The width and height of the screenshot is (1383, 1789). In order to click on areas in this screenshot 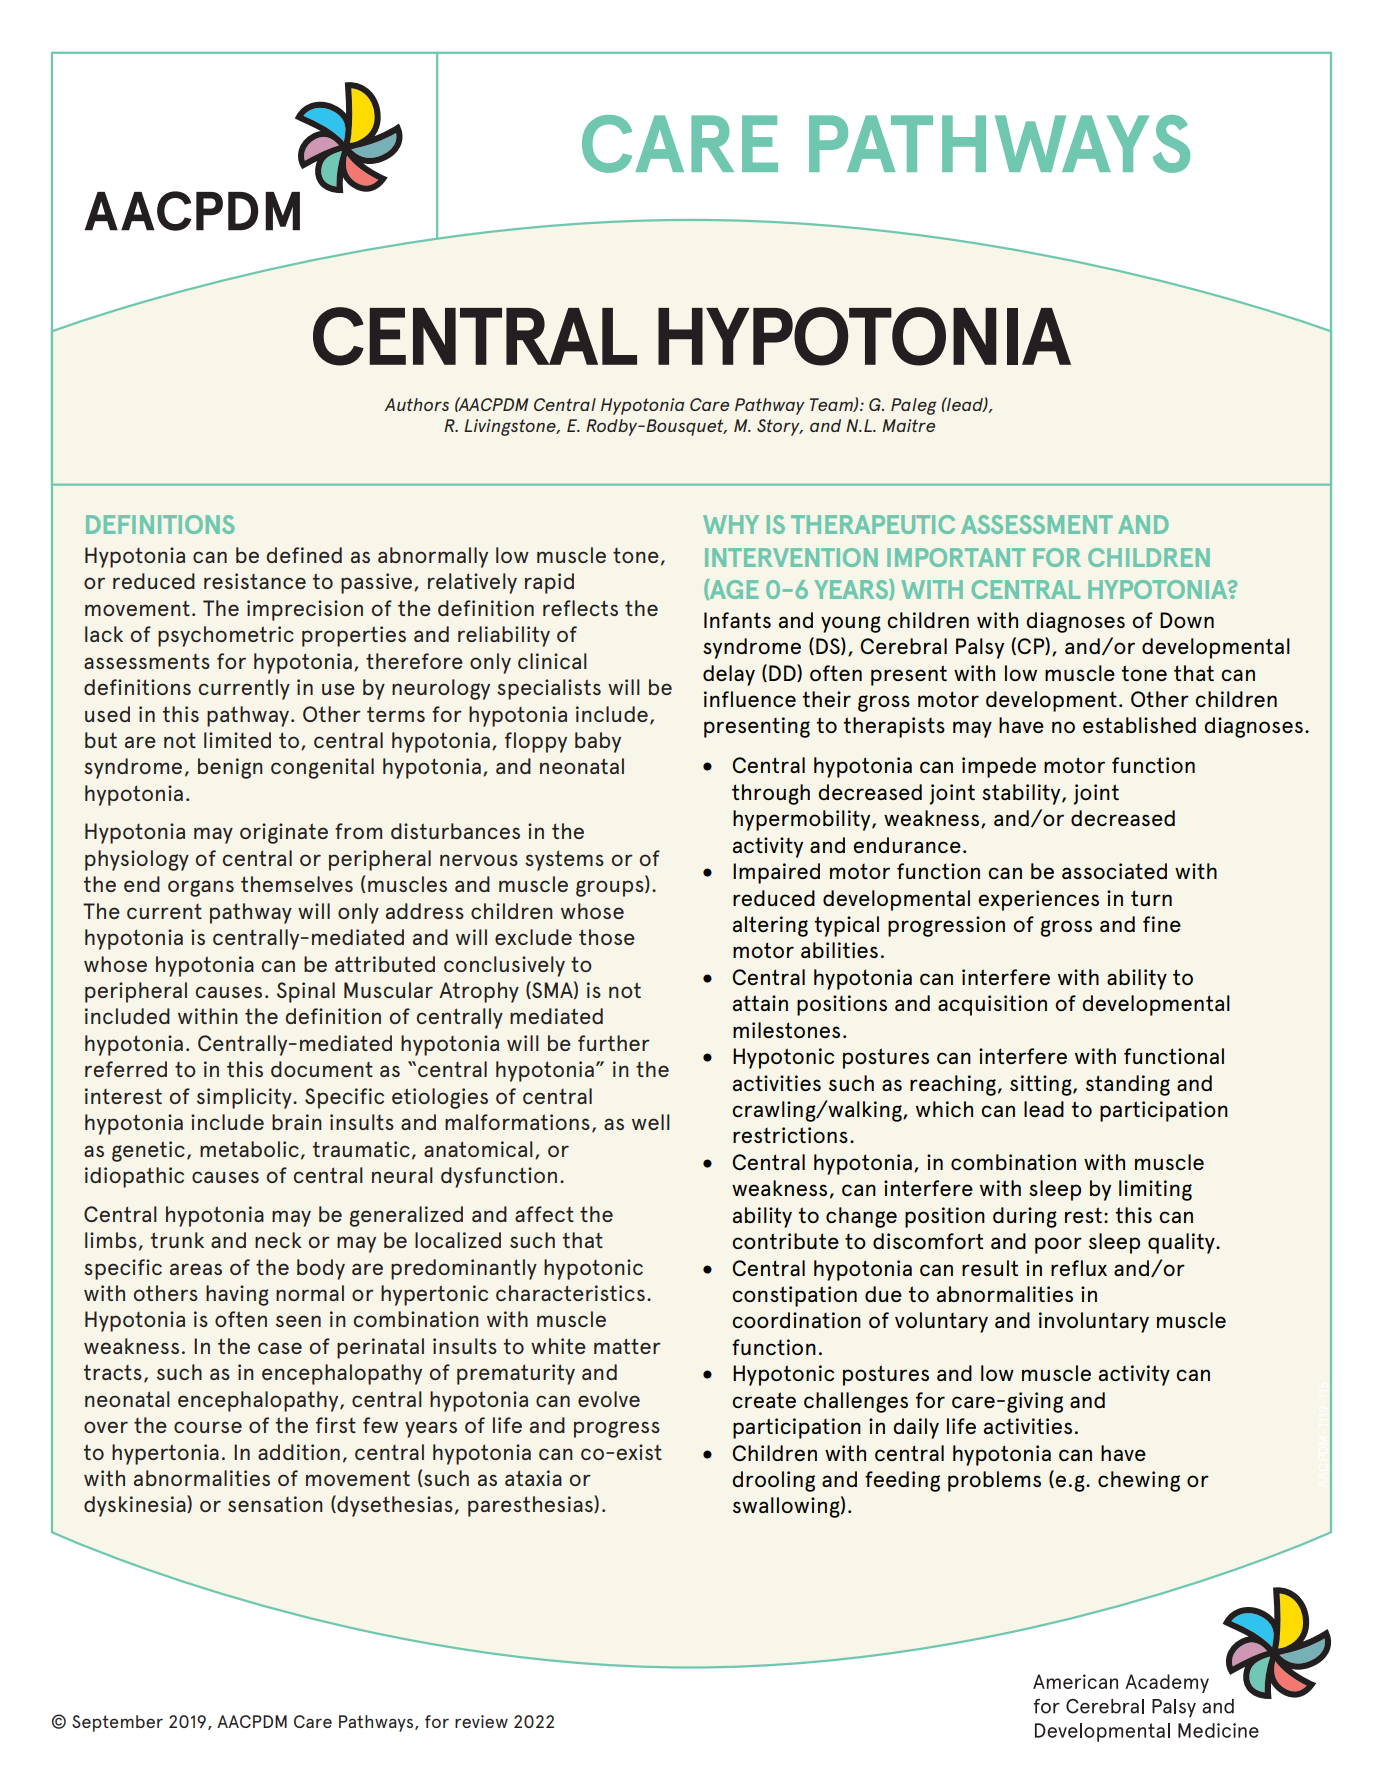, I will do `click(196, 1269)`.
